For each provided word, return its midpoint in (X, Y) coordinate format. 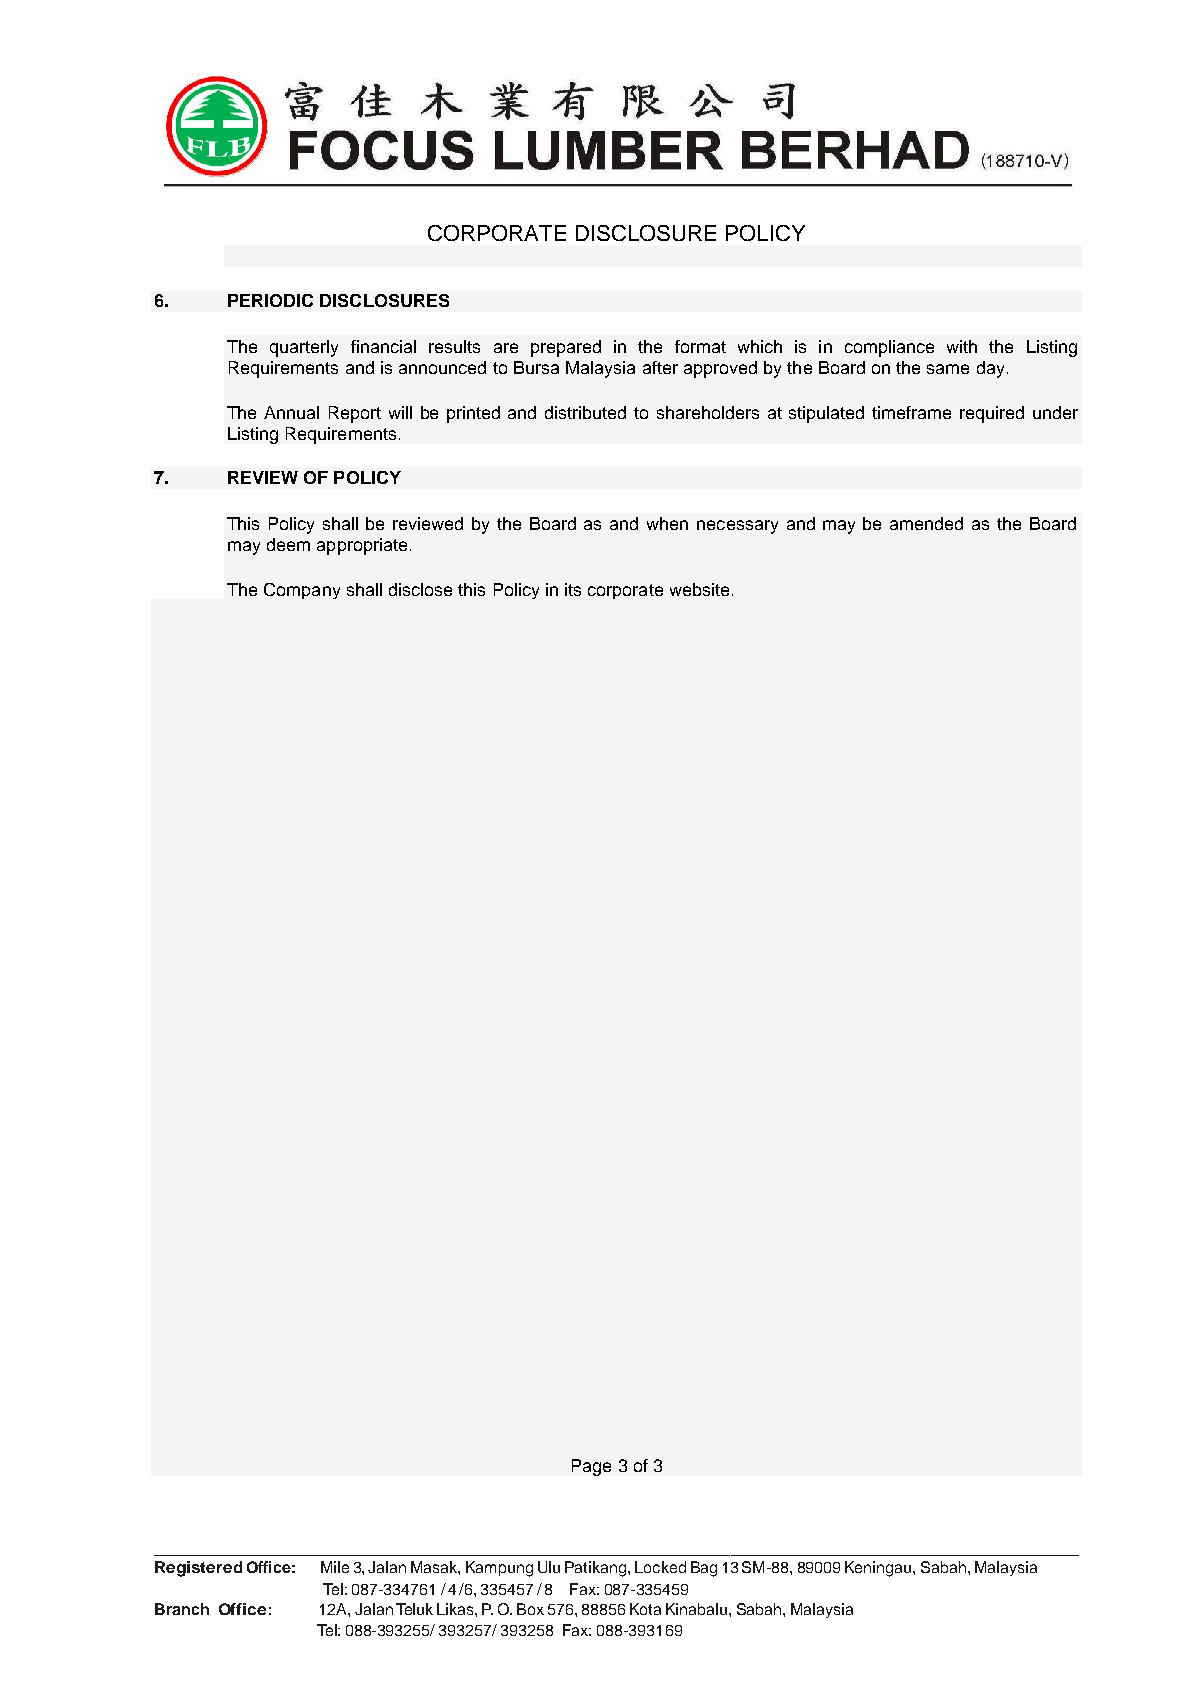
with (962, 346)
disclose (420, 589)
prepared (566, 348)
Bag (704, 1569)
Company (302, 591)
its (573, 589)
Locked (660, 1567)
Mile (335, 1567)
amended (926, 523)
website (699, 589)
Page (591, 1467)
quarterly (304, 348)
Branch (182, 1609)
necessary (737, 527)
